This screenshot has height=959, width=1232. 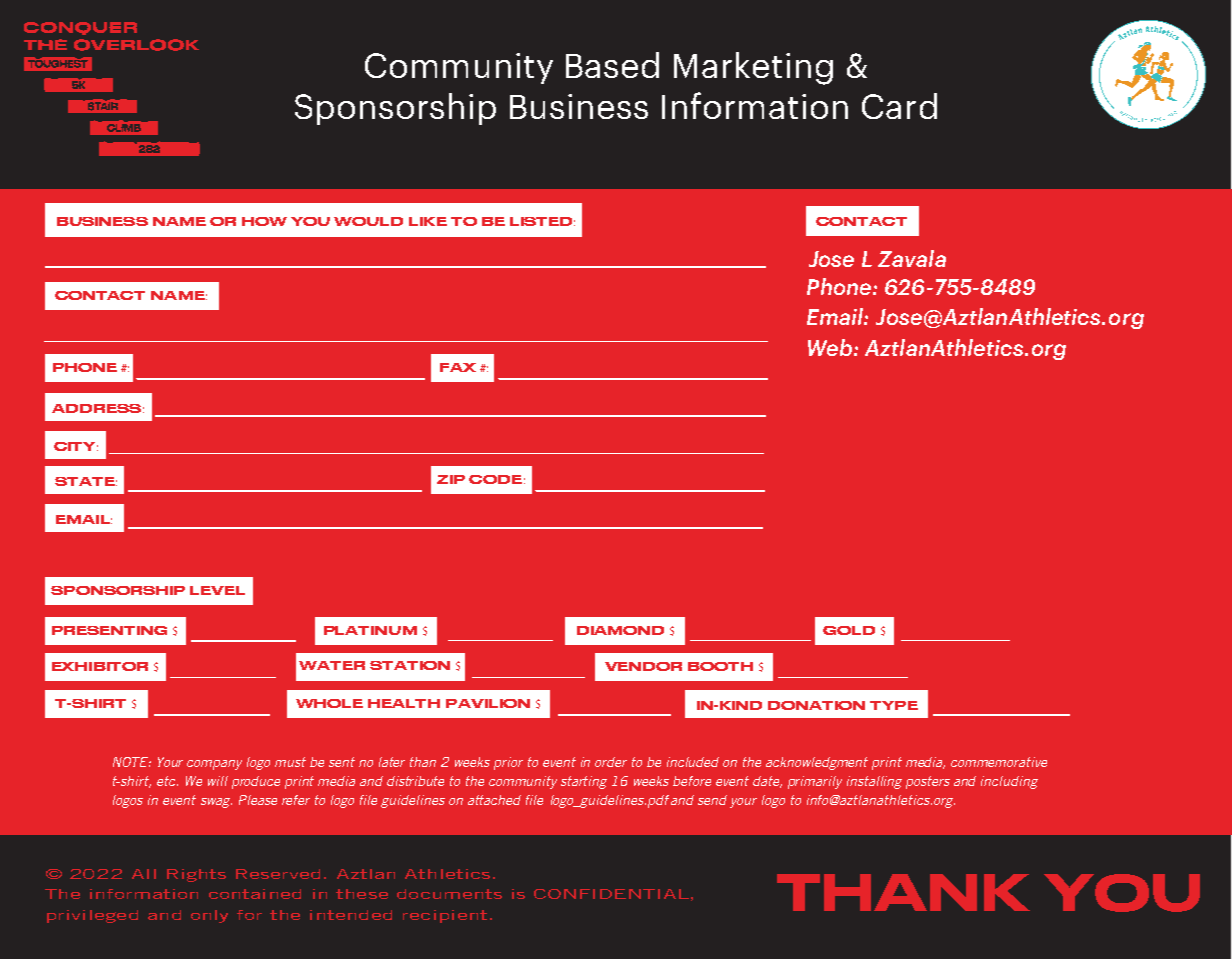 I want to click on Card, so click(x=899, y=106).
